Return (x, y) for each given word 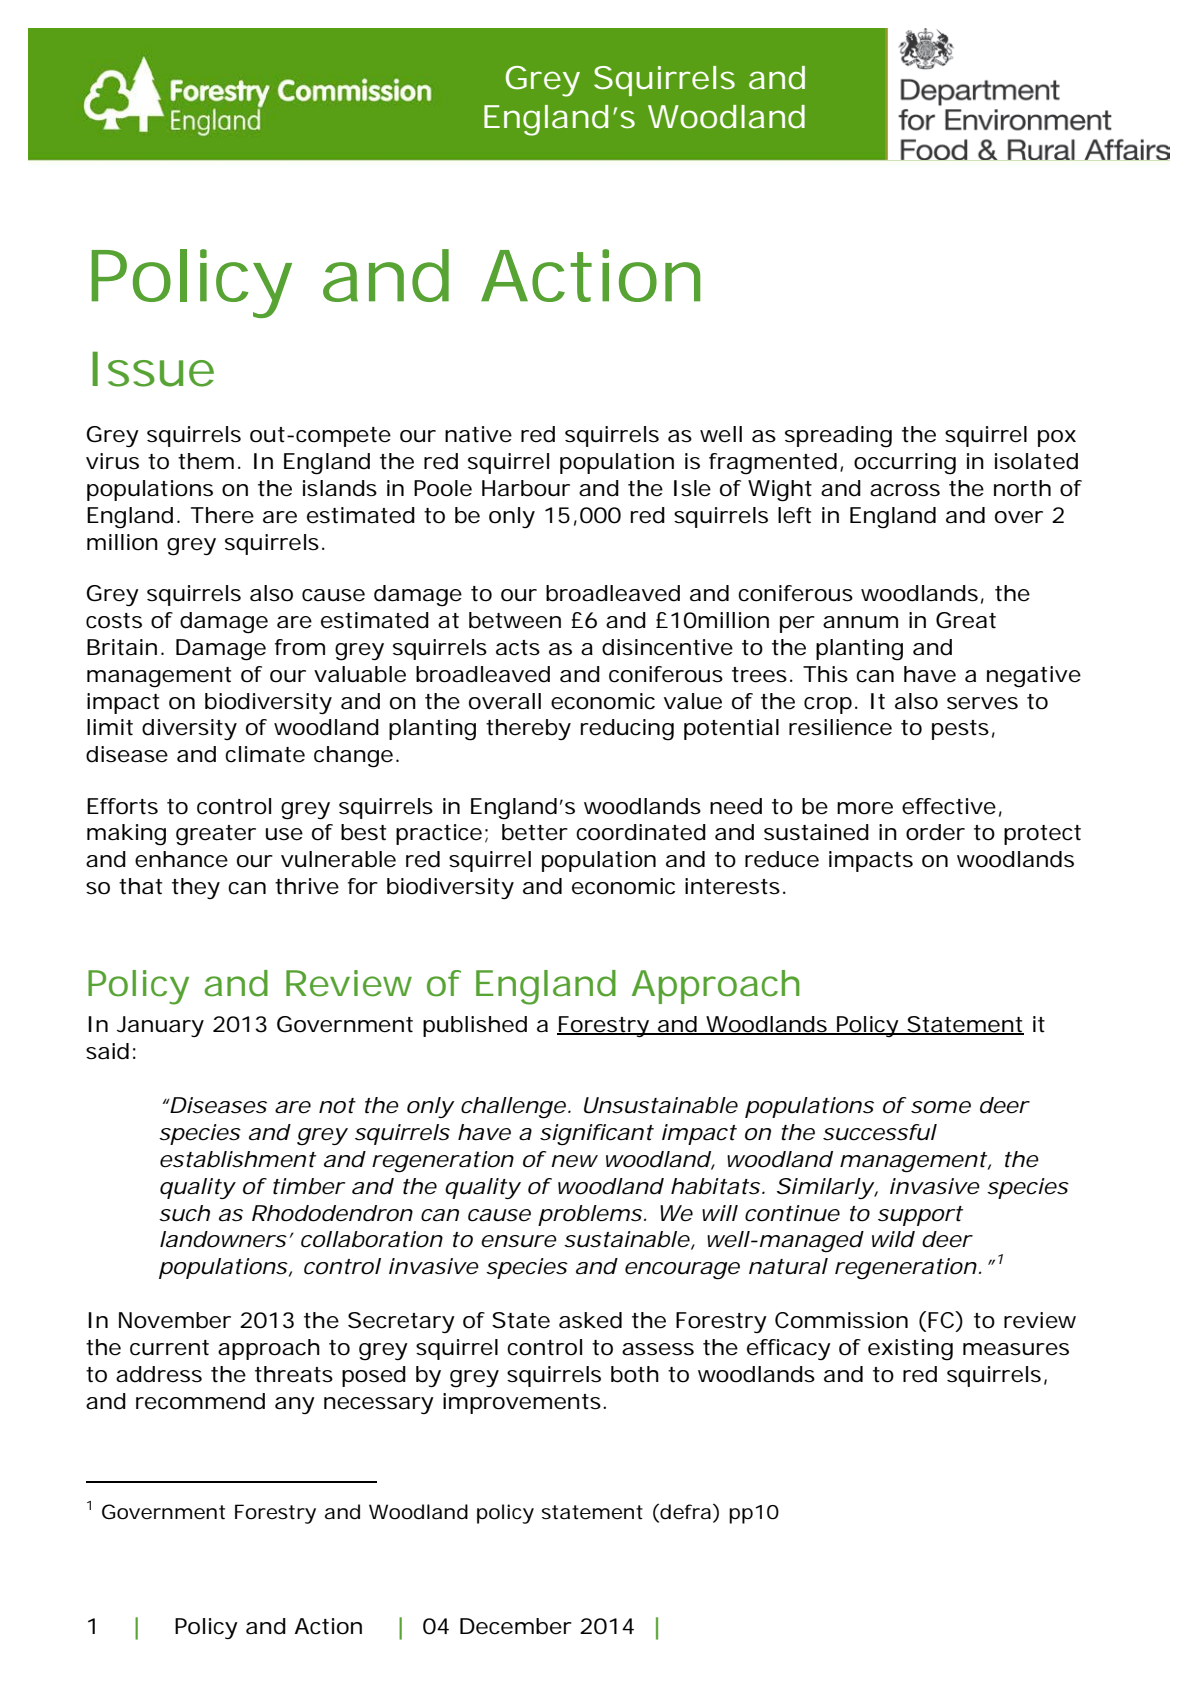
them (206, 461)
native (478, 434)
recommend (200, 1401)
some (941, 1107)
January (160, 1026)
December (516, 1626)
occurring (905, 464)
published (475, 1026)
